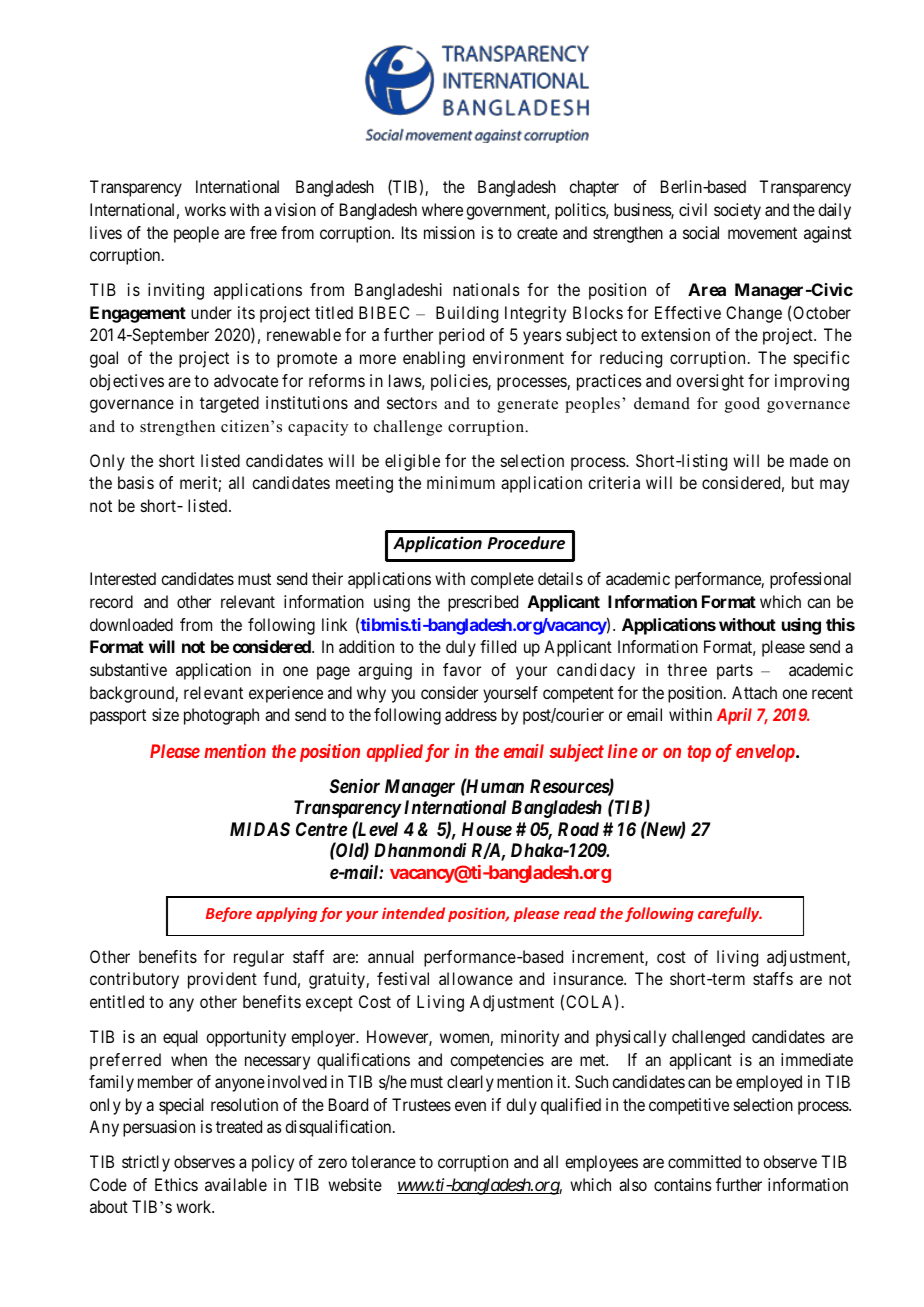 This screenshot has height=1307, width=924. Describe the element at coordinates (737, 211) in the screenshot. I see `society` at that location.
